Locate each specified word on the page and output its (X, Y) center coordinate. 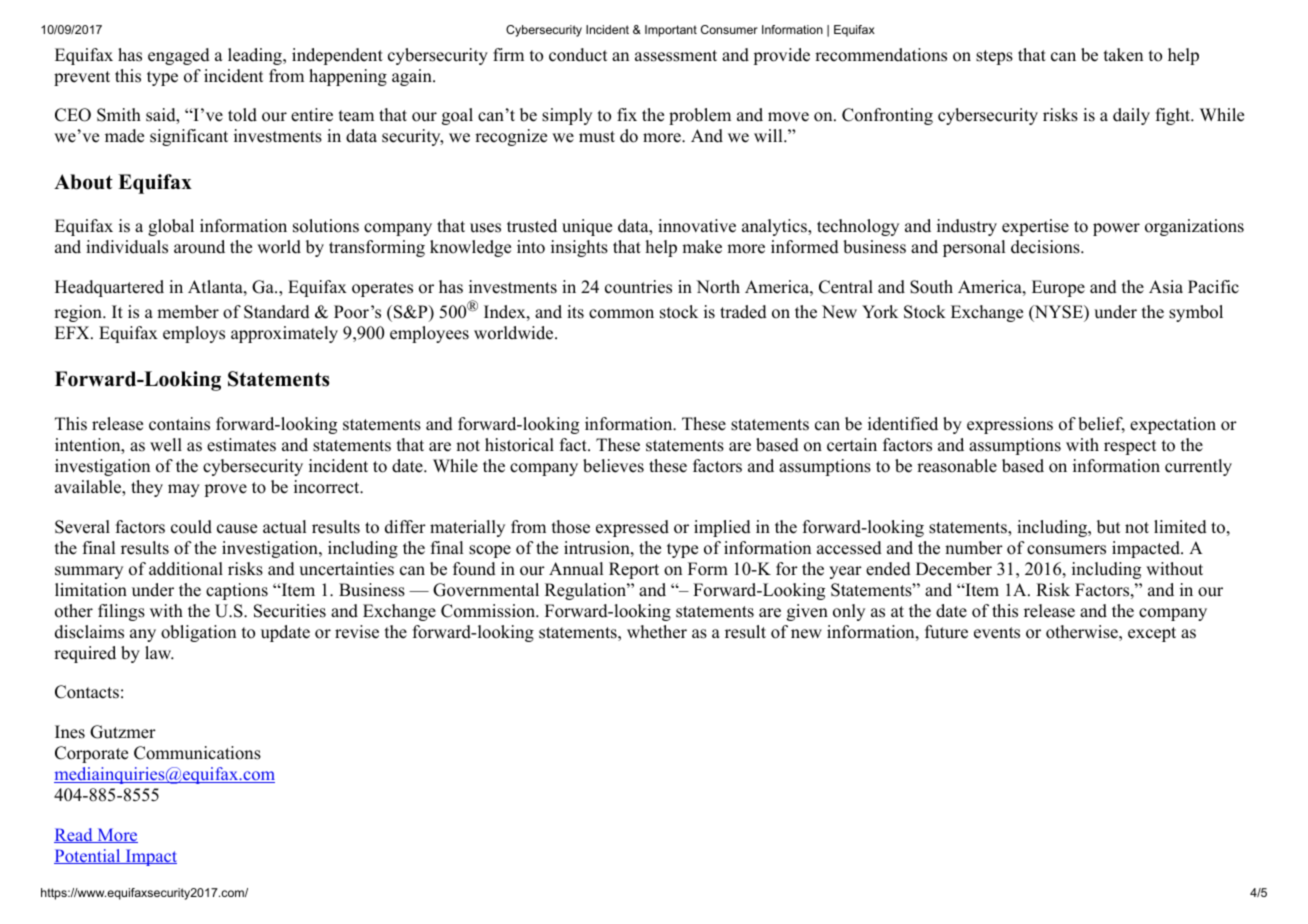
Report (634, 570)
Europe (1058, 288)
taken (1123, 55)
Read (74, 835)
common (621, 314)
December (954, 569)
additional (186, 569)
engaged (179, 56)
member (188, 312)
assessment (676, 56)
